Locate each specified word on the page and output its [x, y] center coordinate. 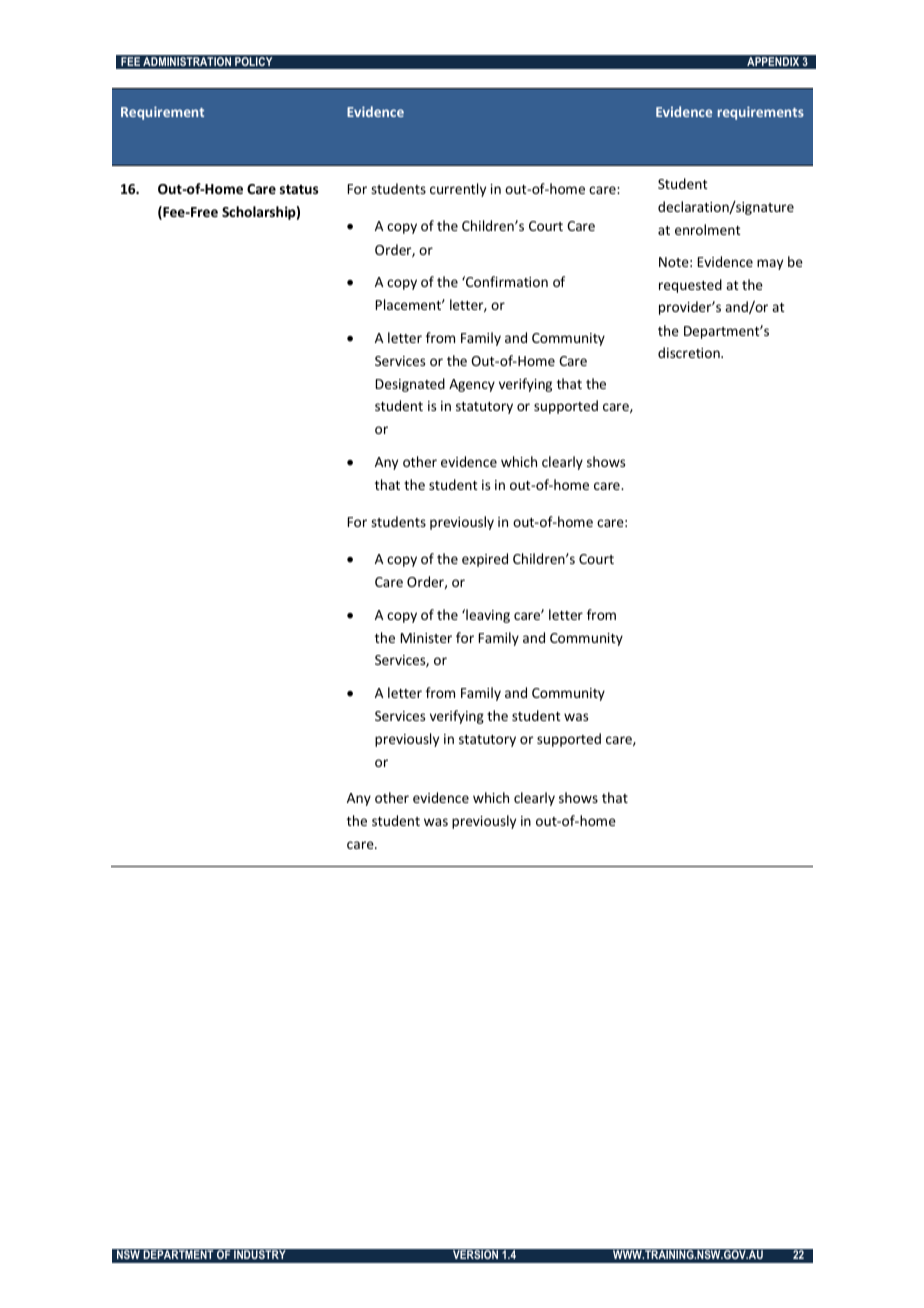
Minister [426, 638]
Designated [410, 385]
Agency [472, 385]
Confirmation [506, 281]
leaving [487, 616]
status [299, 189]
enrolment [708, 229]
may [770, 264]
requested [690, 286]
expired [485, 560]
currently [458, 190]
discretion [690, 352]
